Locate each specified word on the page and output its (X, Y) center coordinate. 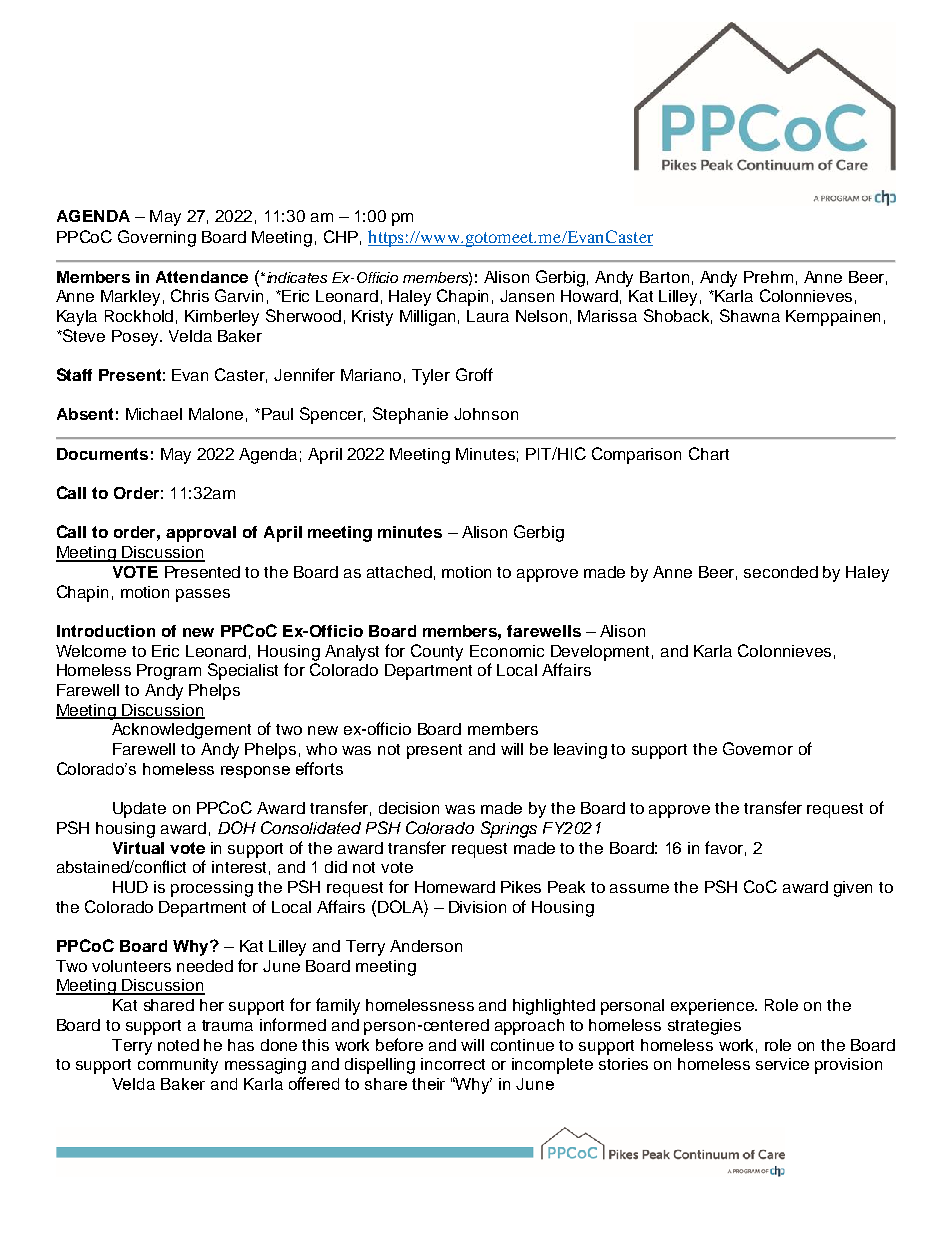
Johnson (486, 414)
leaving (580, 751)
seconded (781, 572)
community (178, 1066)
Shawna (750, 315)
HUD (130, 887)
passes (203, 595)
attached (399, 572)
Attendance (202, 277)
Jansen (527, 296)
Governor (758, 748)
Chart (709, 453)
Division (477, 907)
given (853, 889)
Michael (154, 414)
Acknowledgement (181, 731)
